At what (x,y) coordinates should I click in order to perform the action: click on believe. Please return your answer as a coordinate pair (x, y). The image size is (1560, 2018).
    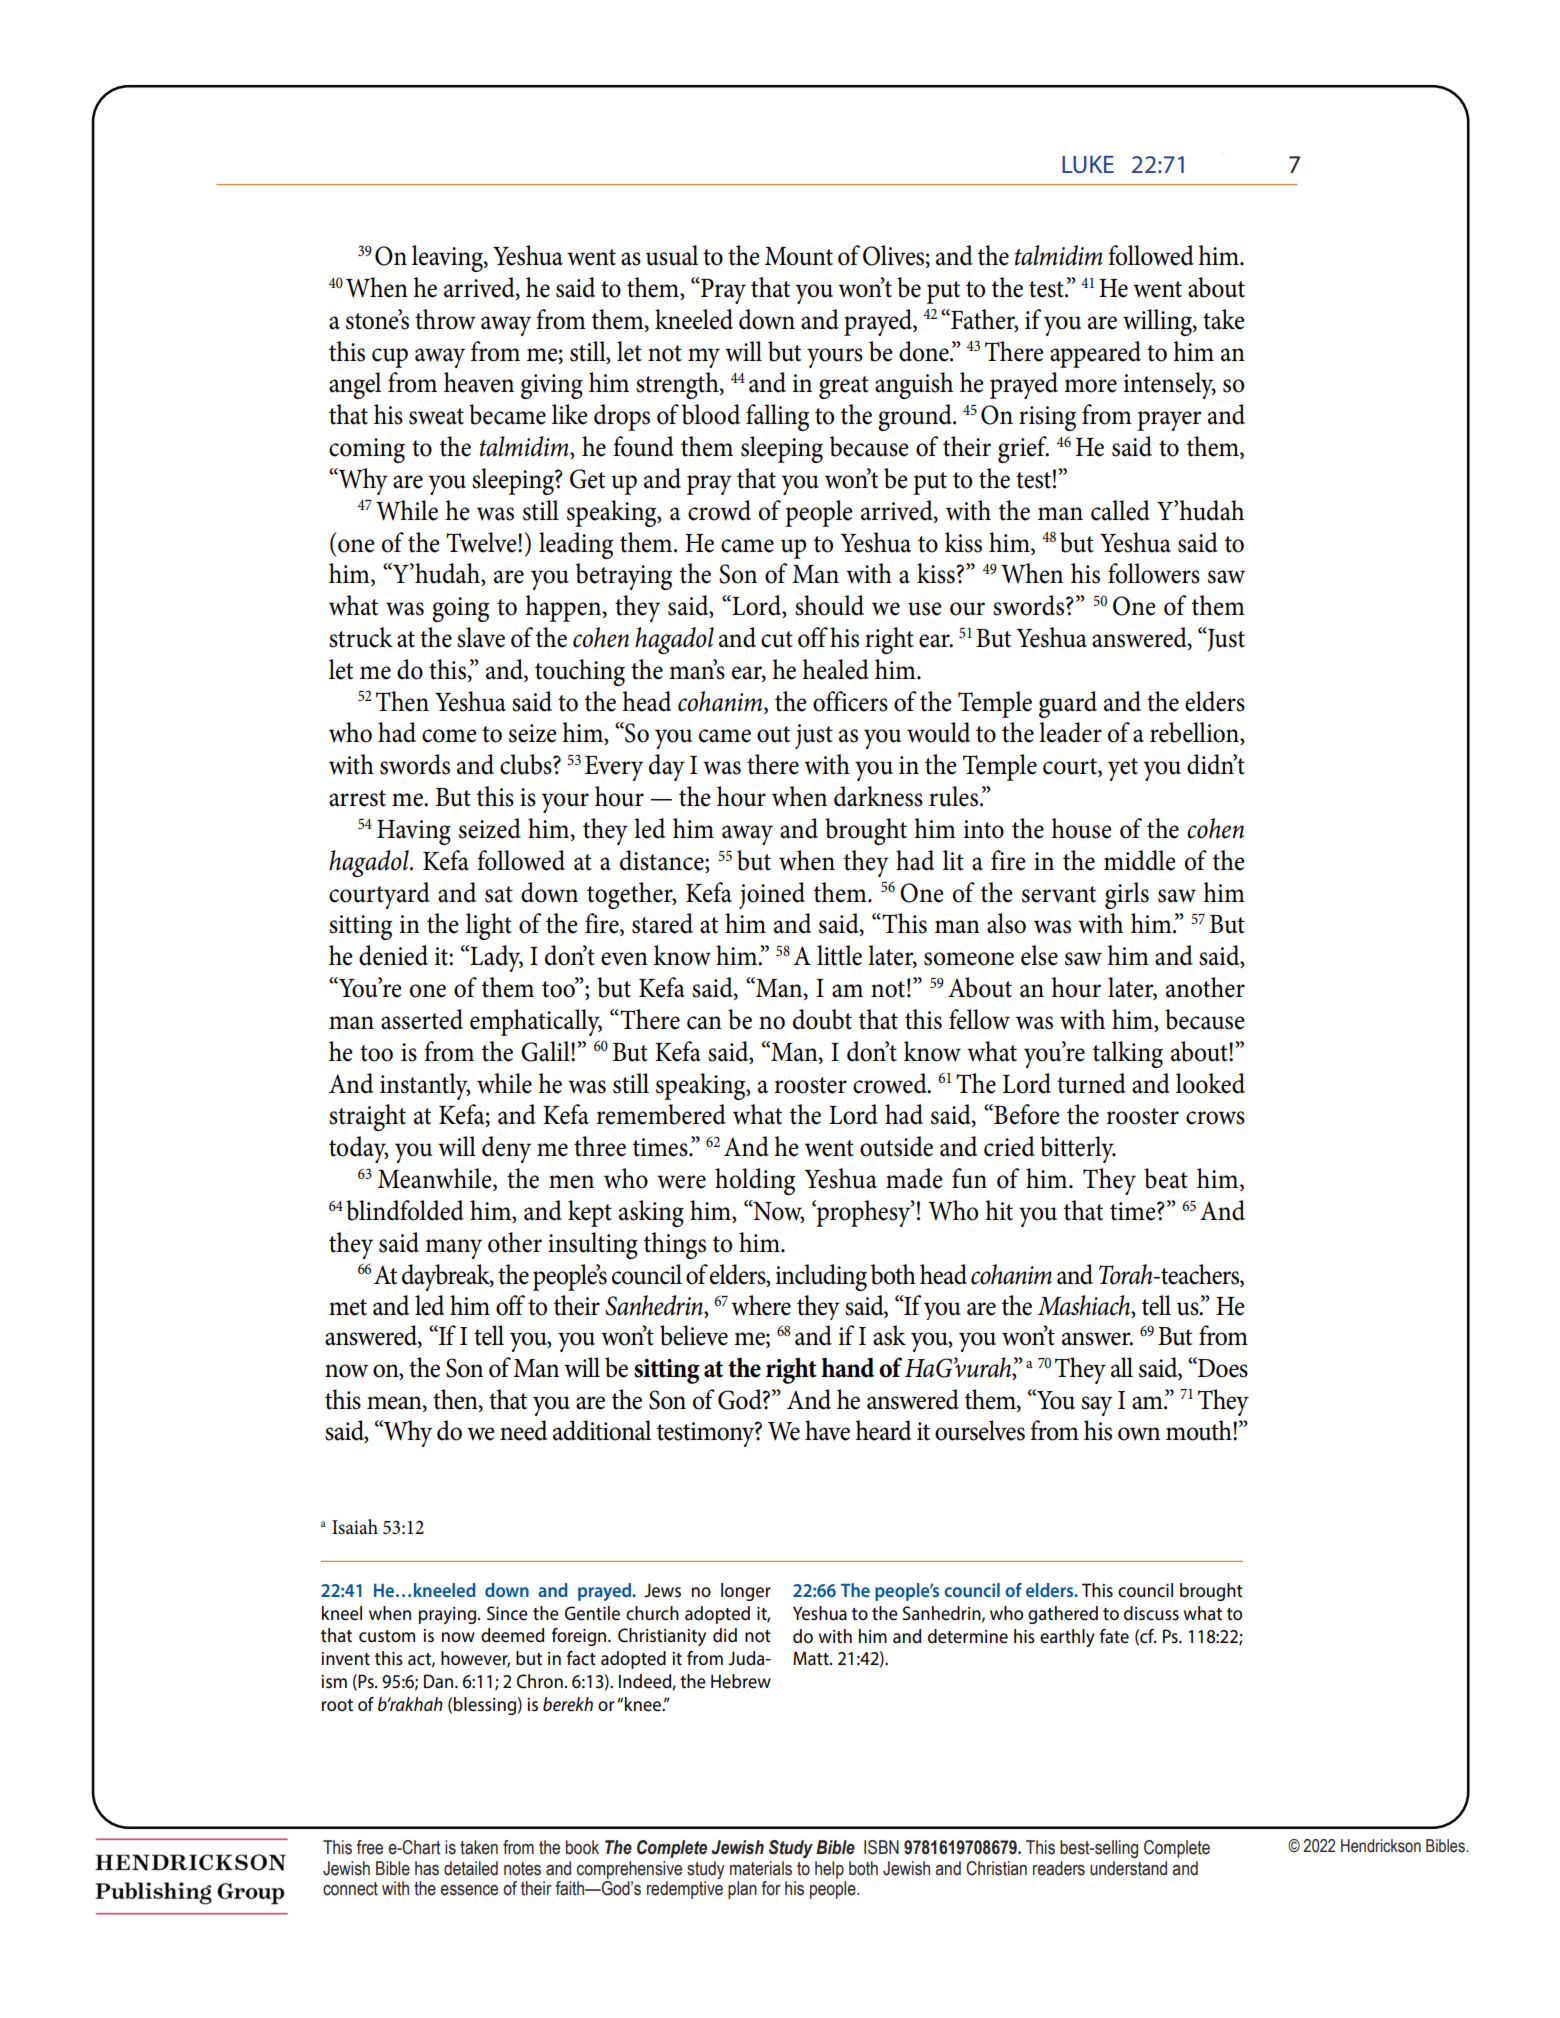
    Looking at the image, I should click on (694, 1335).
